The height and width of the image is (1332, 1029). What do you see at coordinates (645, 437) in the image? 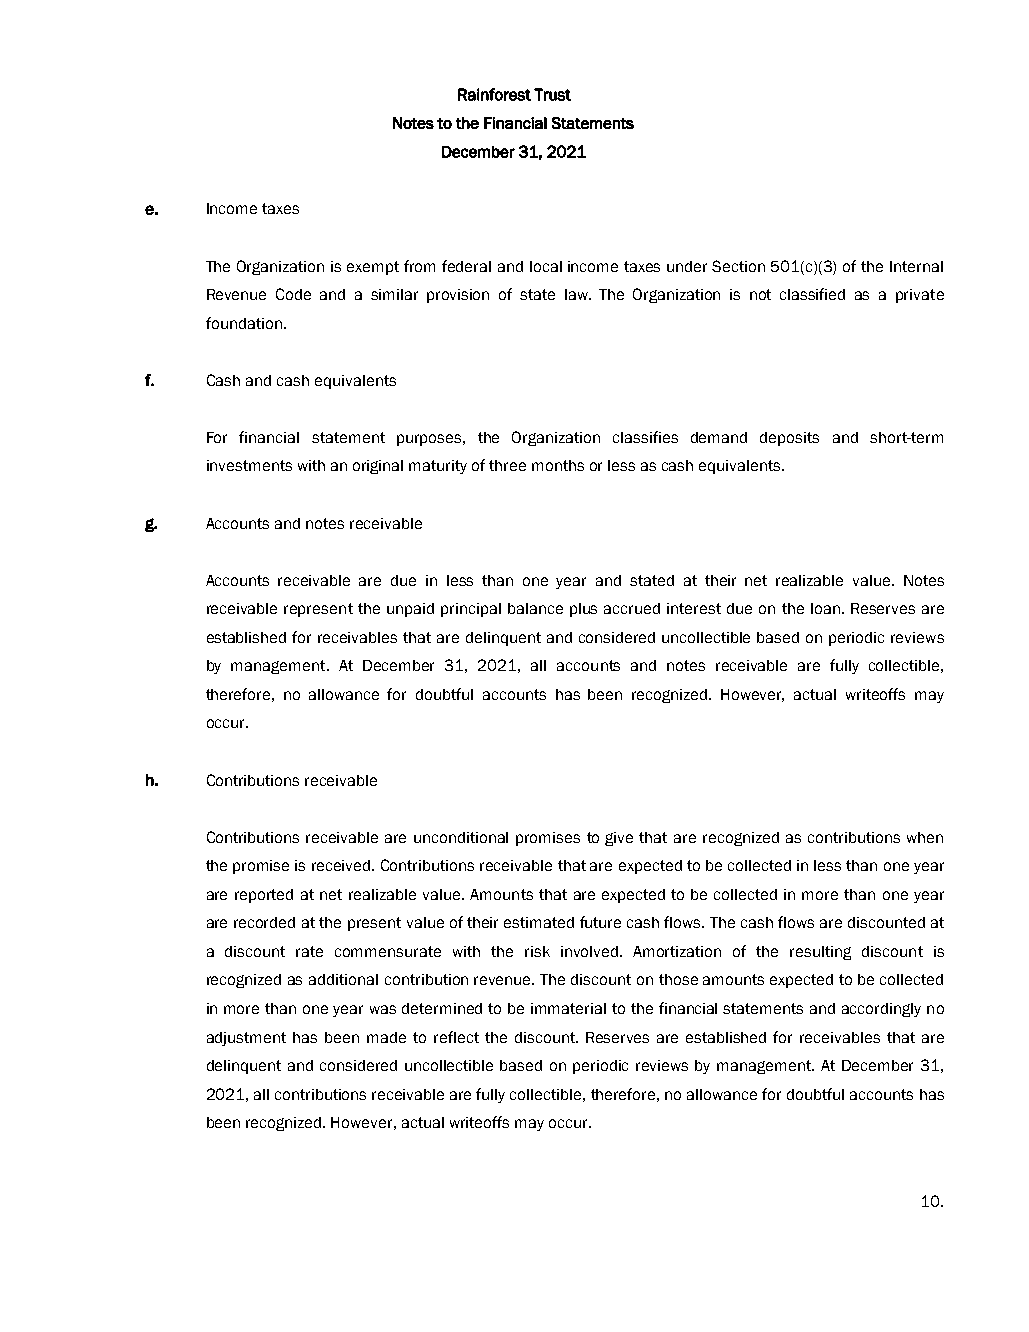
I see `classifies` at bounding box center [645, 437].
